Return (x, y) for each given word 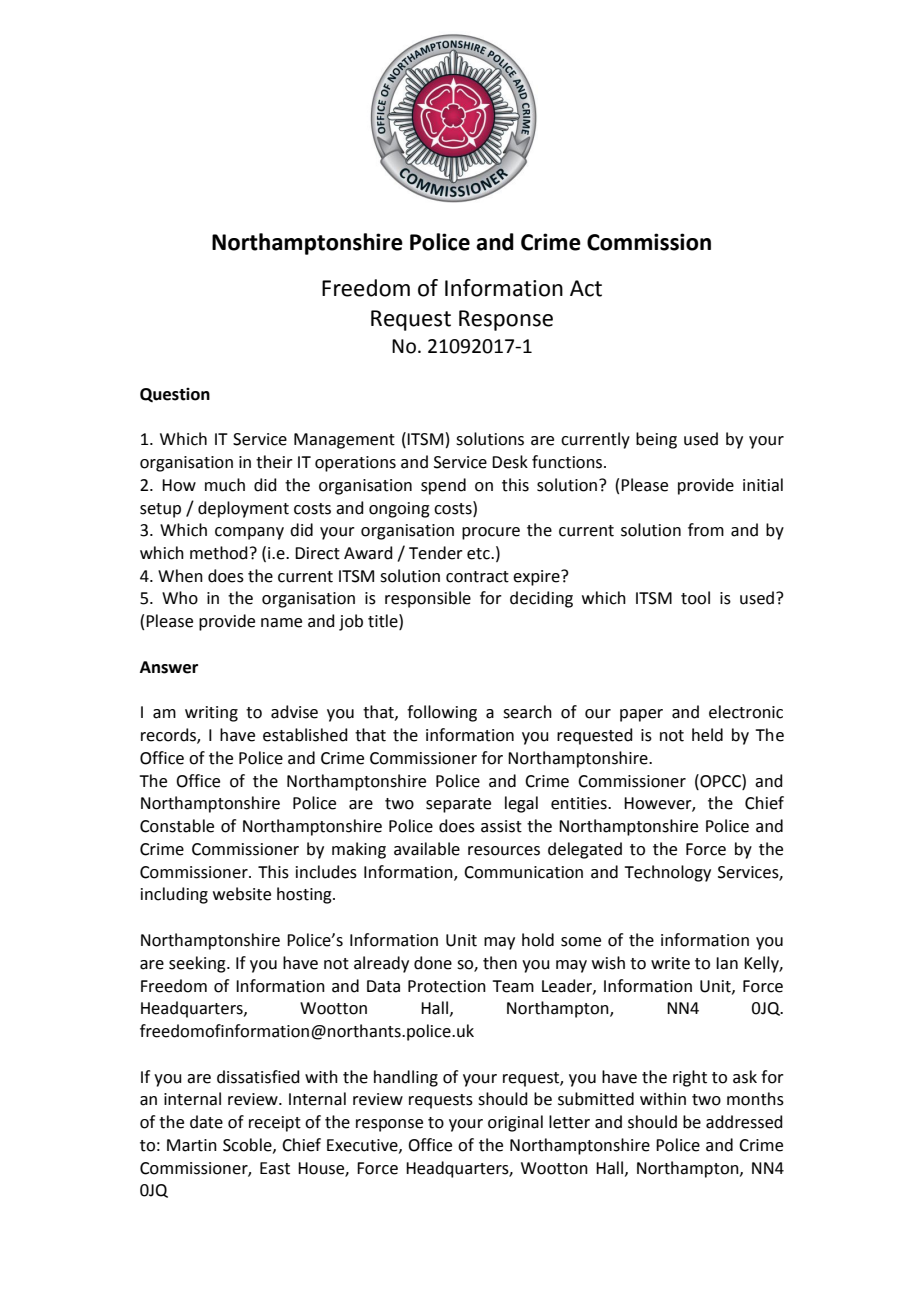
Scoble (248, 1145)
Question (175, 395)
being (656, 440)
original (515, 1123)
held (707, 735)
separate (458, 805)
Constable (177, 826)
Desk (510, 462)
